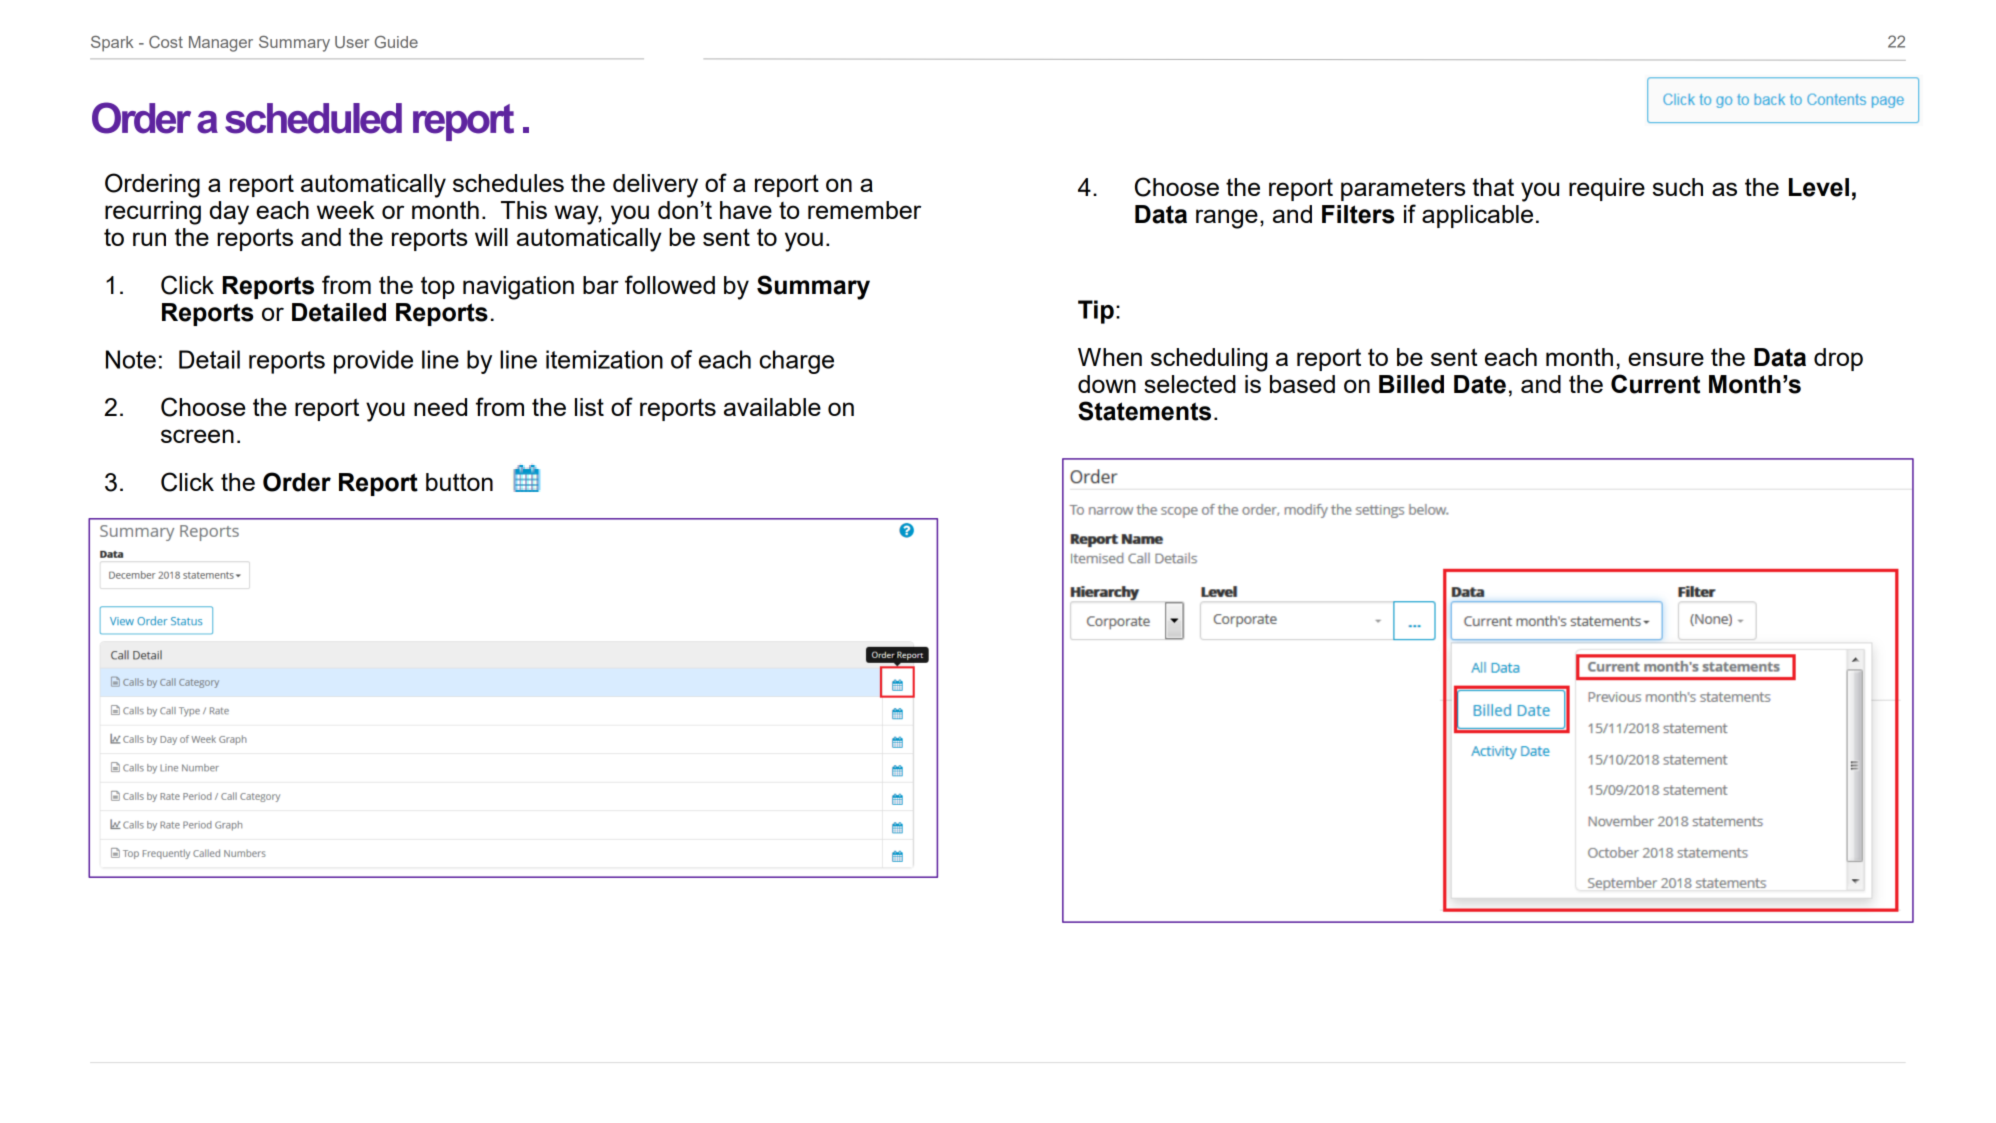 The height and width of the document is (1123, 1996). What do you see at coordinates (352, 42) in the document?
I see `User` at bounding box center [352, 42].
